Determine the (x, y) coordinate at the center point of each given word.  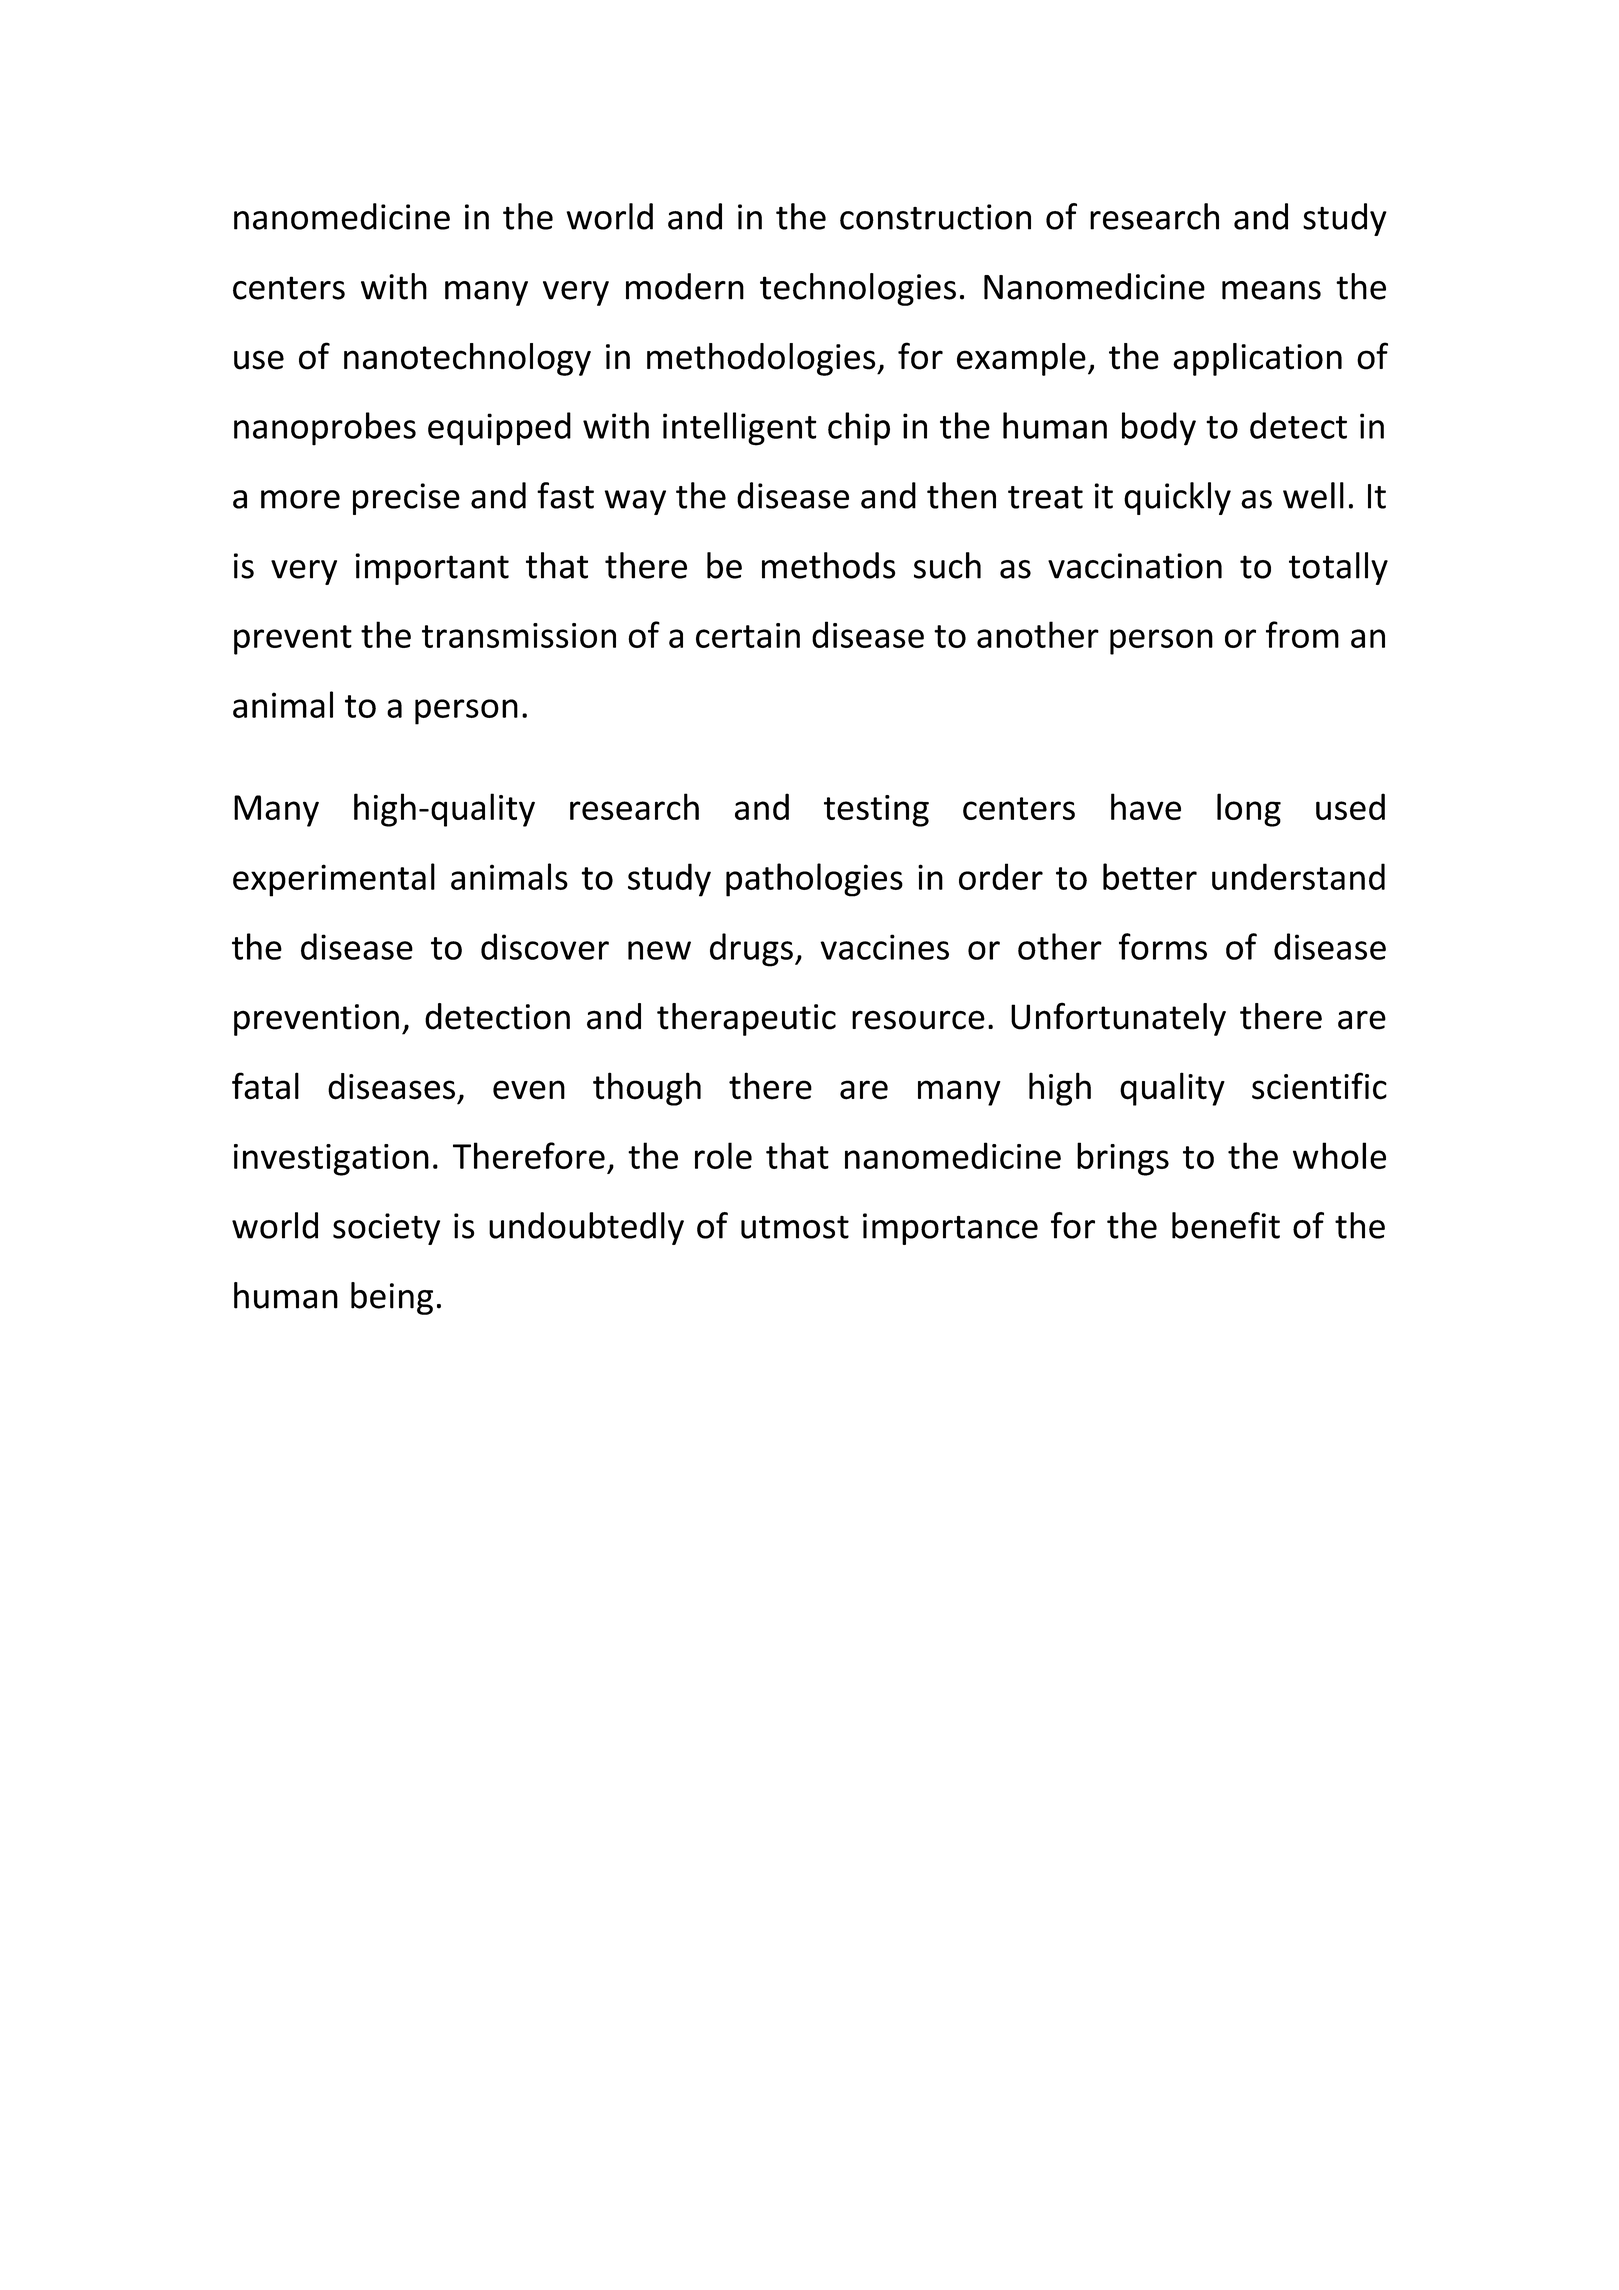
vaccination (1135, 566)
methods (828, 565)
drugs (751, 950)
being (392, 1298)
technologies (858, 289)
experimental (334, 880)
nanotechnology (467, 359)
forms (1163, 946)
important (432, 569)
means (1271, 290)
